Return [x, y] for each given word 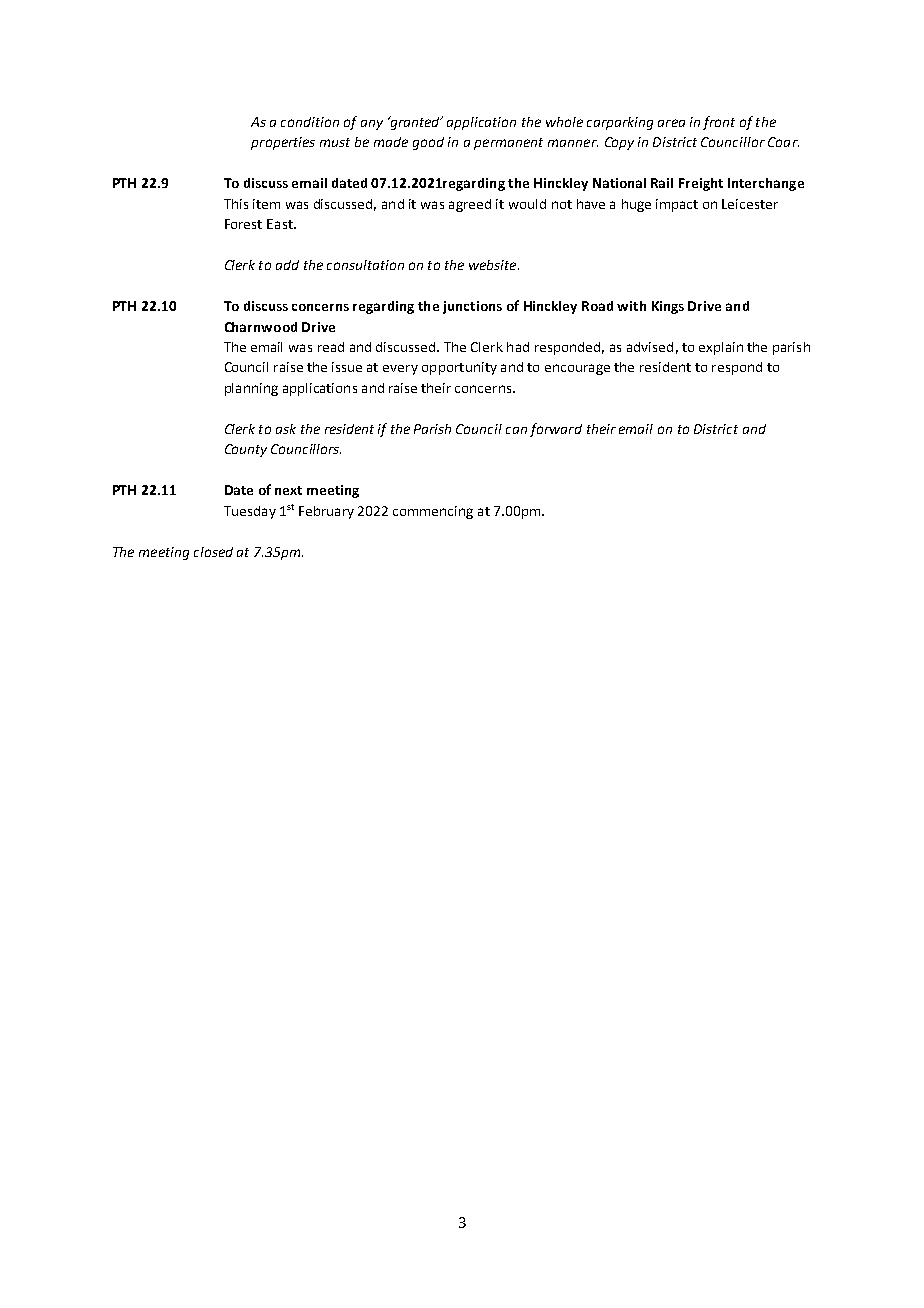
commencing [433, 512]
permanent [508, 144]
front [719, 123]
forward [556, 430]
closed [213, 552]
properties [283, 143]
